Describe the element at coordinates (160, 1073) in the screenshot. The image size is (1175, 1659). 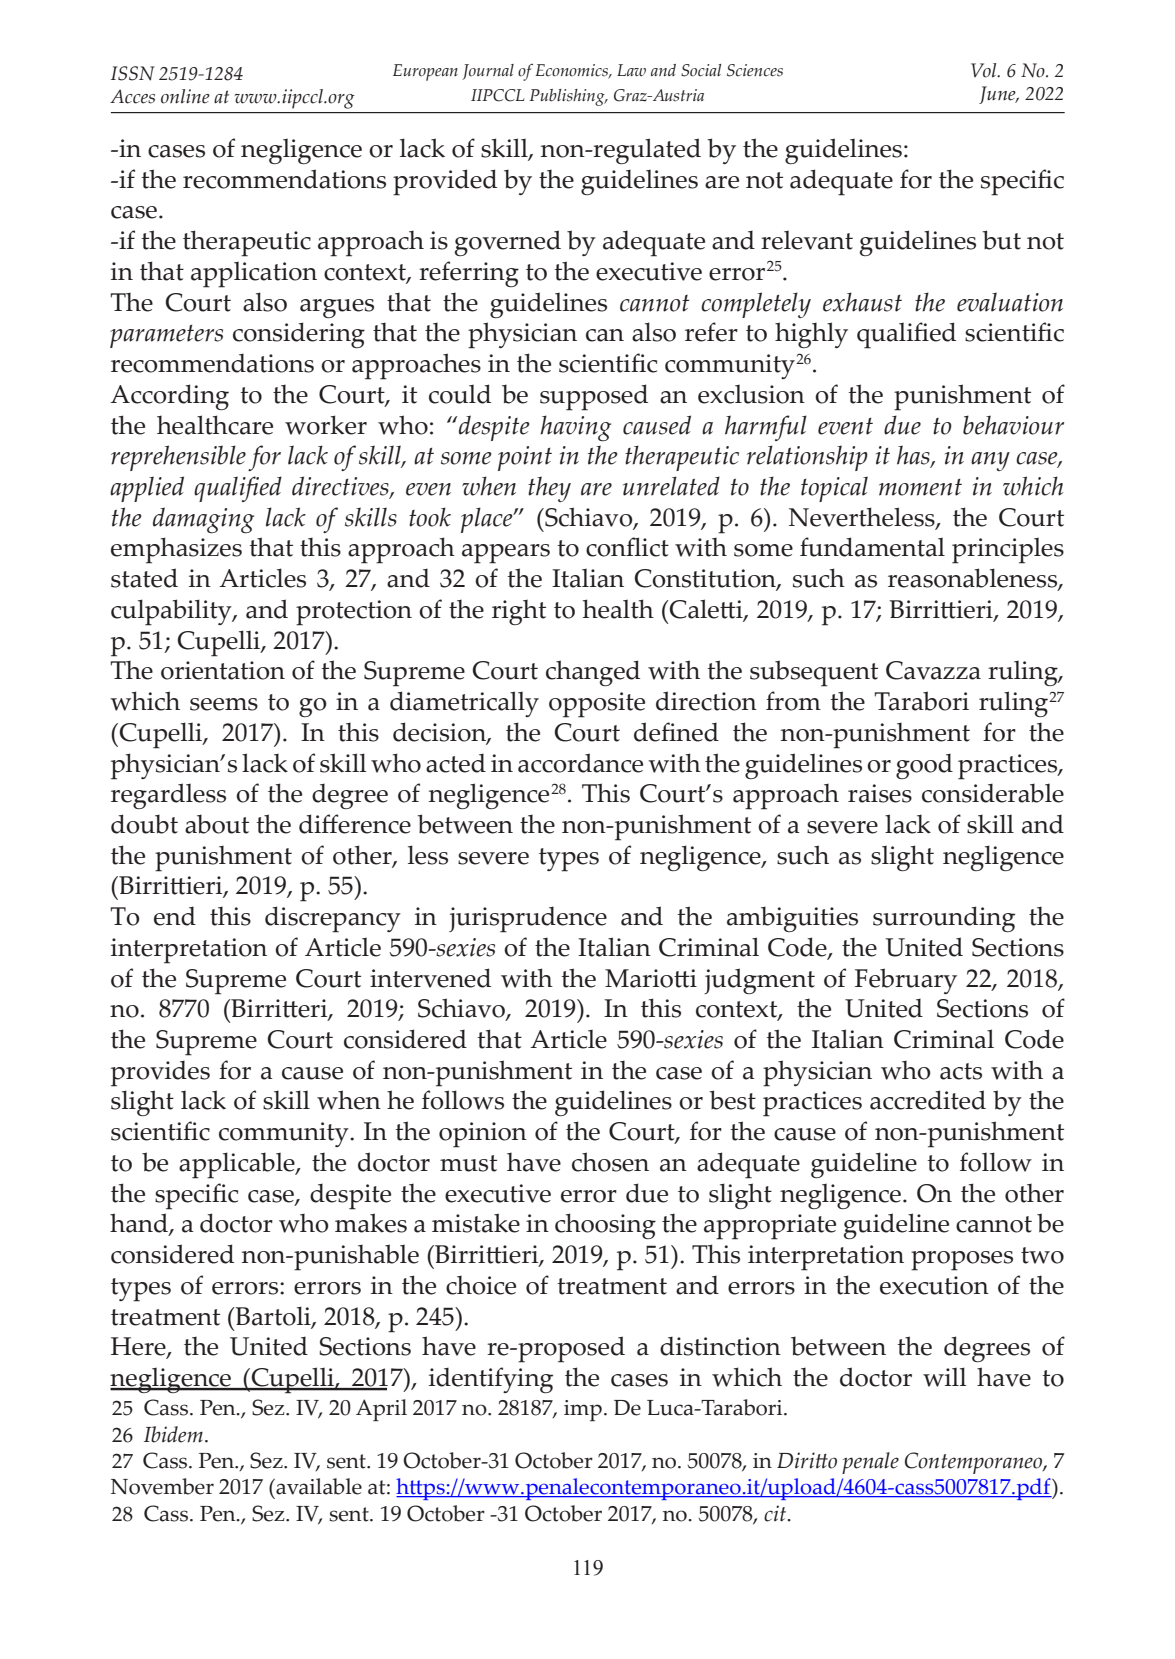
I see `provides` at that location.
